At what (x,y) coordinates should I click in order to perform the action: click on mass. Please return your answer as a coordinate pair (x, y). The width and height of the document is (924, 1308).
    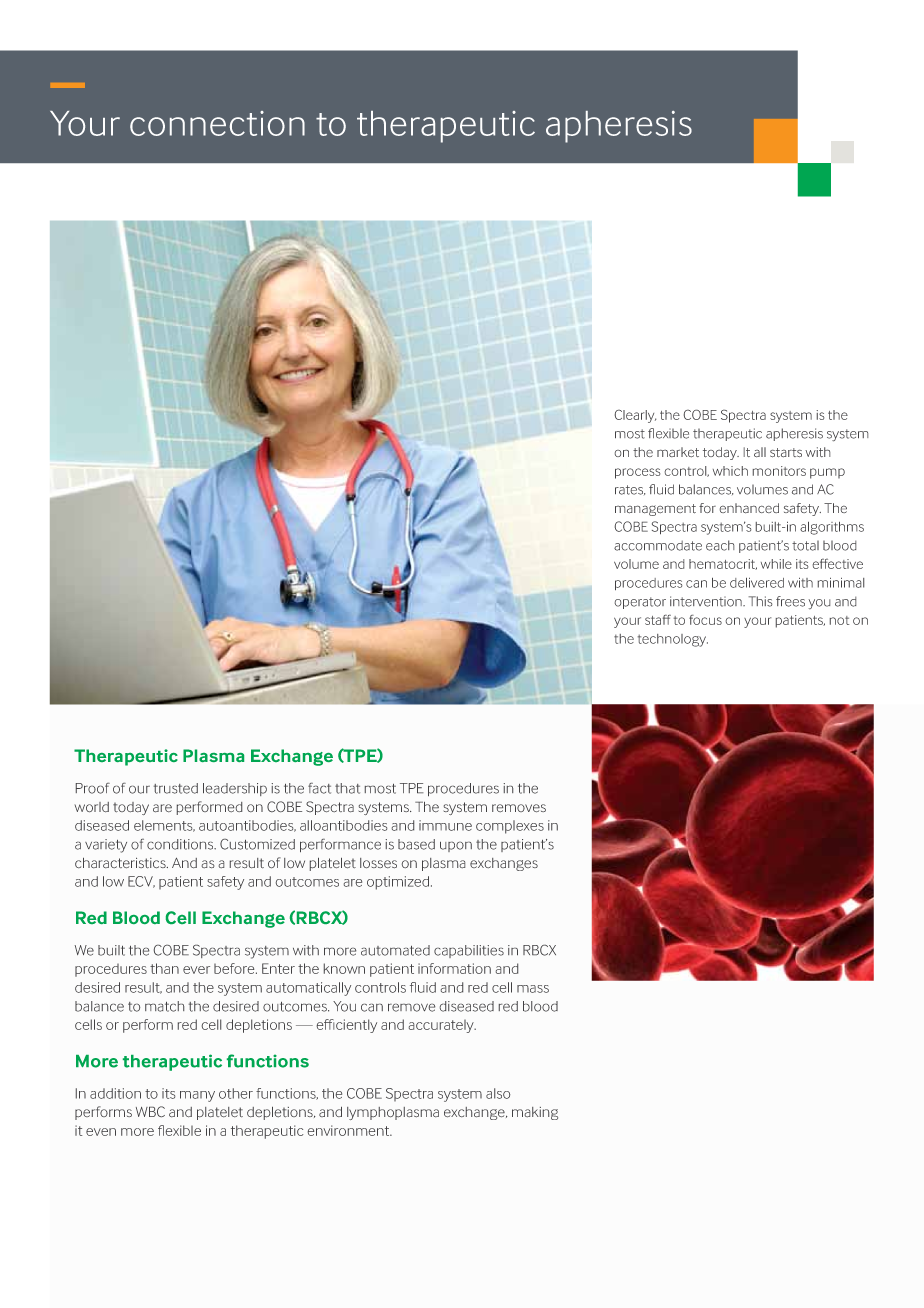
    Looking at the image, I should click on (533, 989).
